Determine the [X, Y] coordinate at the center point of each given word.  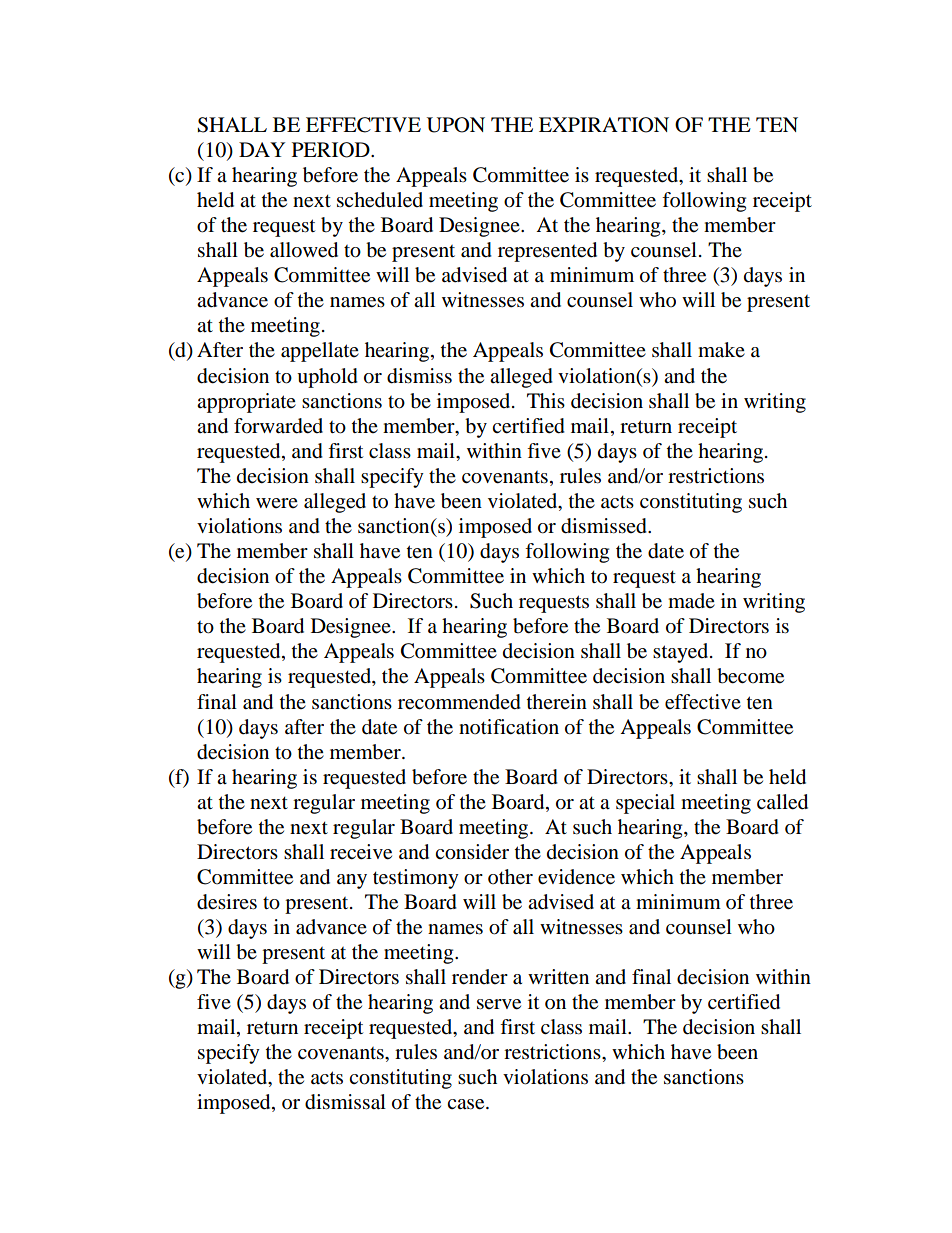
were [277, 503]
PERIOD [332, 150]
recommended [459, 702]
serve [499, 1004]
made [691, 601]
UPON [456, 125]
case [467, 1104]
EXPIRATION [604, 125]
